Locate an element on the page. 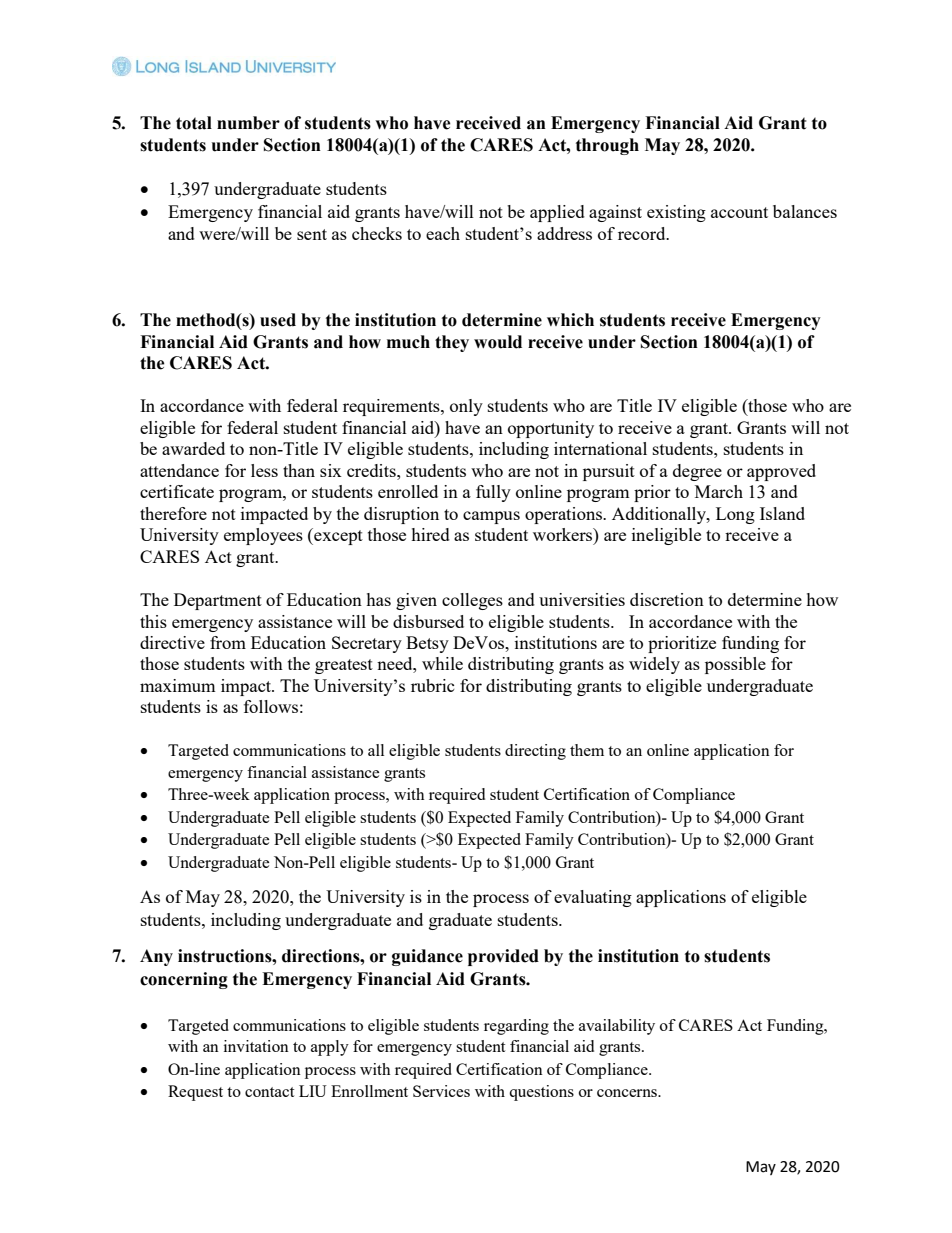 This image has width=952, height=1233. evaluating is located at coordinates (593, 898).
